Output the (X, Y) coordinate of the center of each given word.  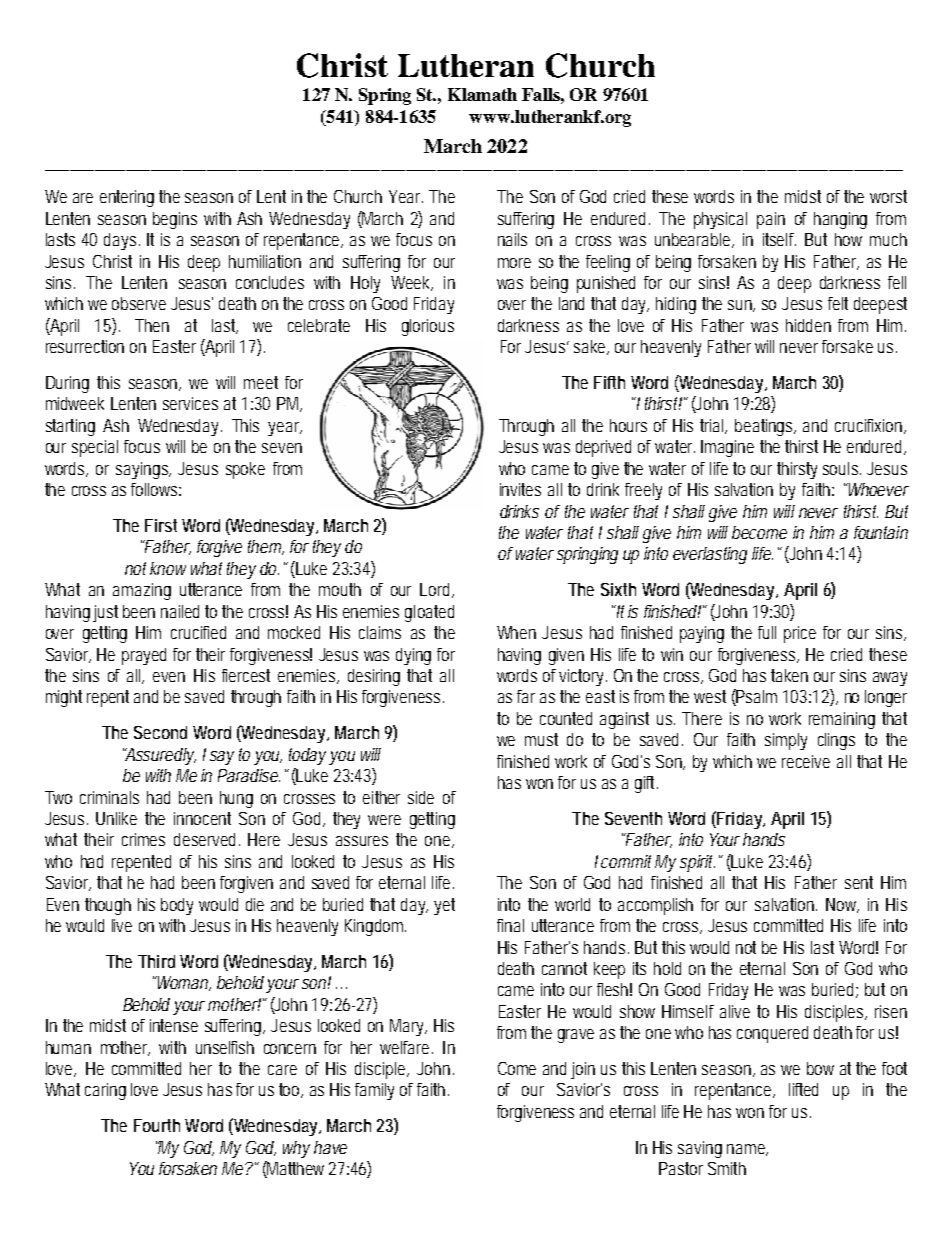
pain (771, 220)
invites (520, 489)
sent (859, 882)
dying (413, 656)
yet (444, 906)
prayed (144, 656)
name (747, 1150)
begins (175, 220)
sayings (143, 470)
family (374, 1091)
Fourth (157, 1125)
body (177, 906)
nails (512, 239)
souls (842, 468)
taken (789, 675)
